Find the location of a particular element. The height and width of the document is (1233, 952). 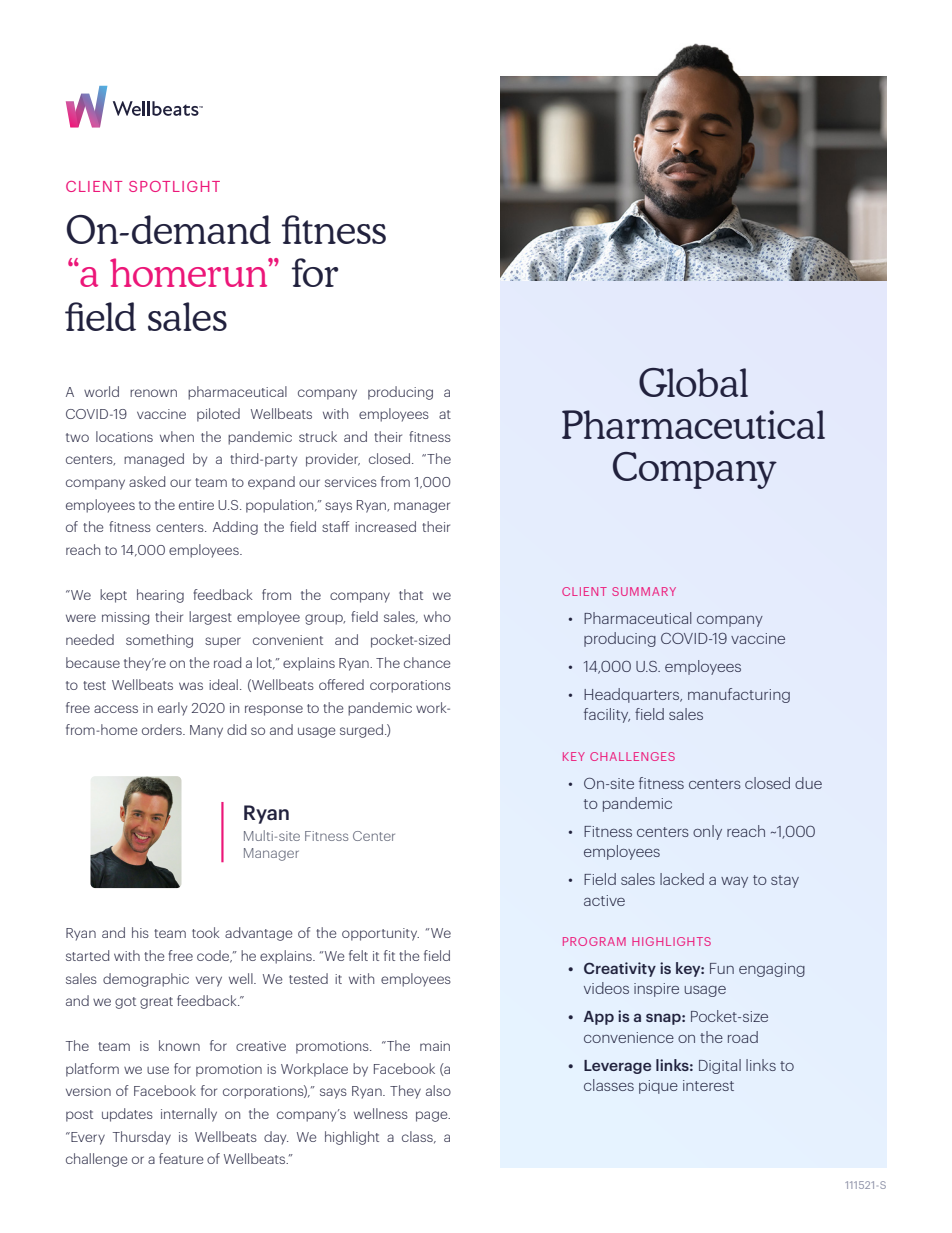

Many is located at coordinates (206, 731).
